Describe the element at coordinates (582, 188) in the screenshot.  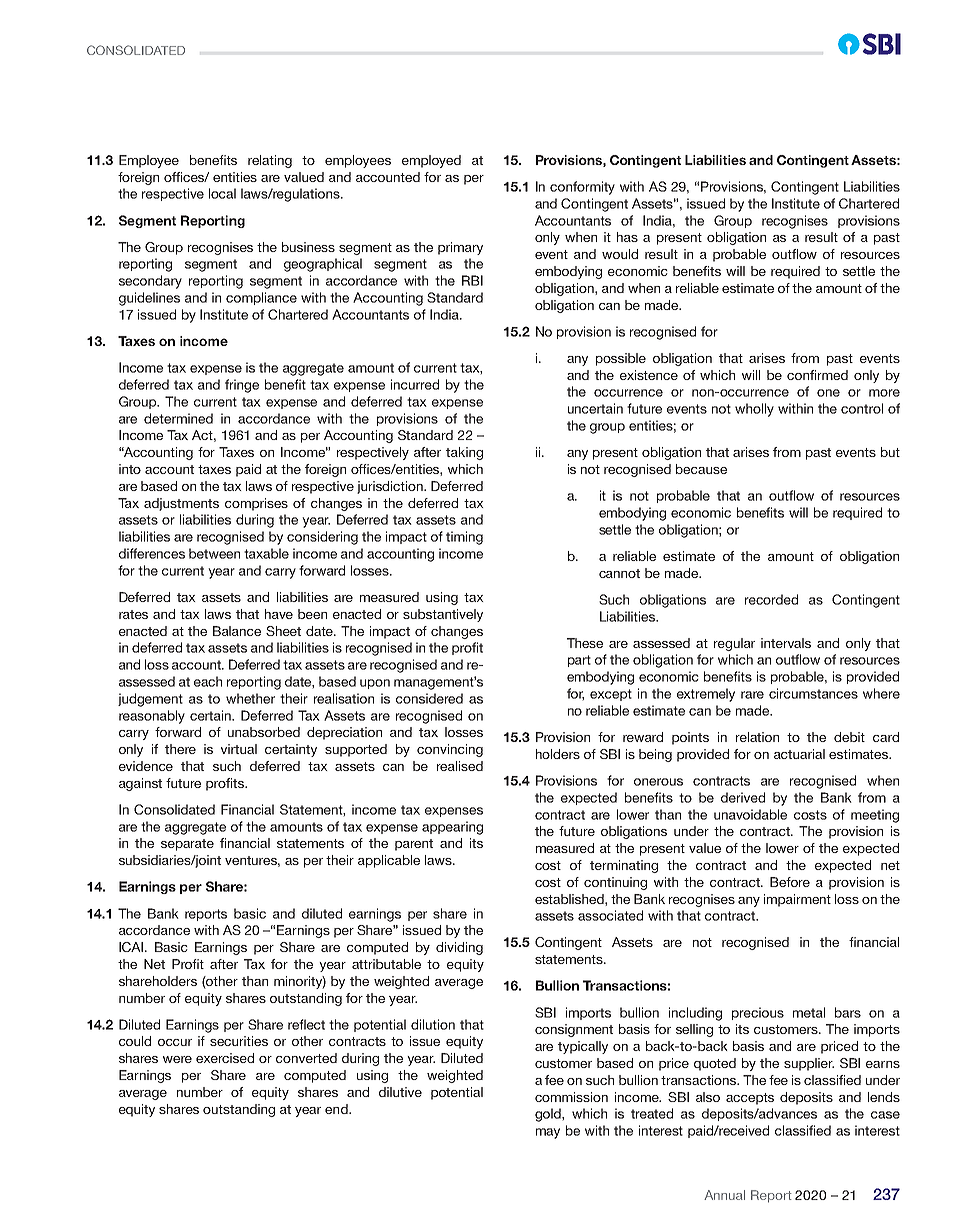
I see `conformity` at that location.
